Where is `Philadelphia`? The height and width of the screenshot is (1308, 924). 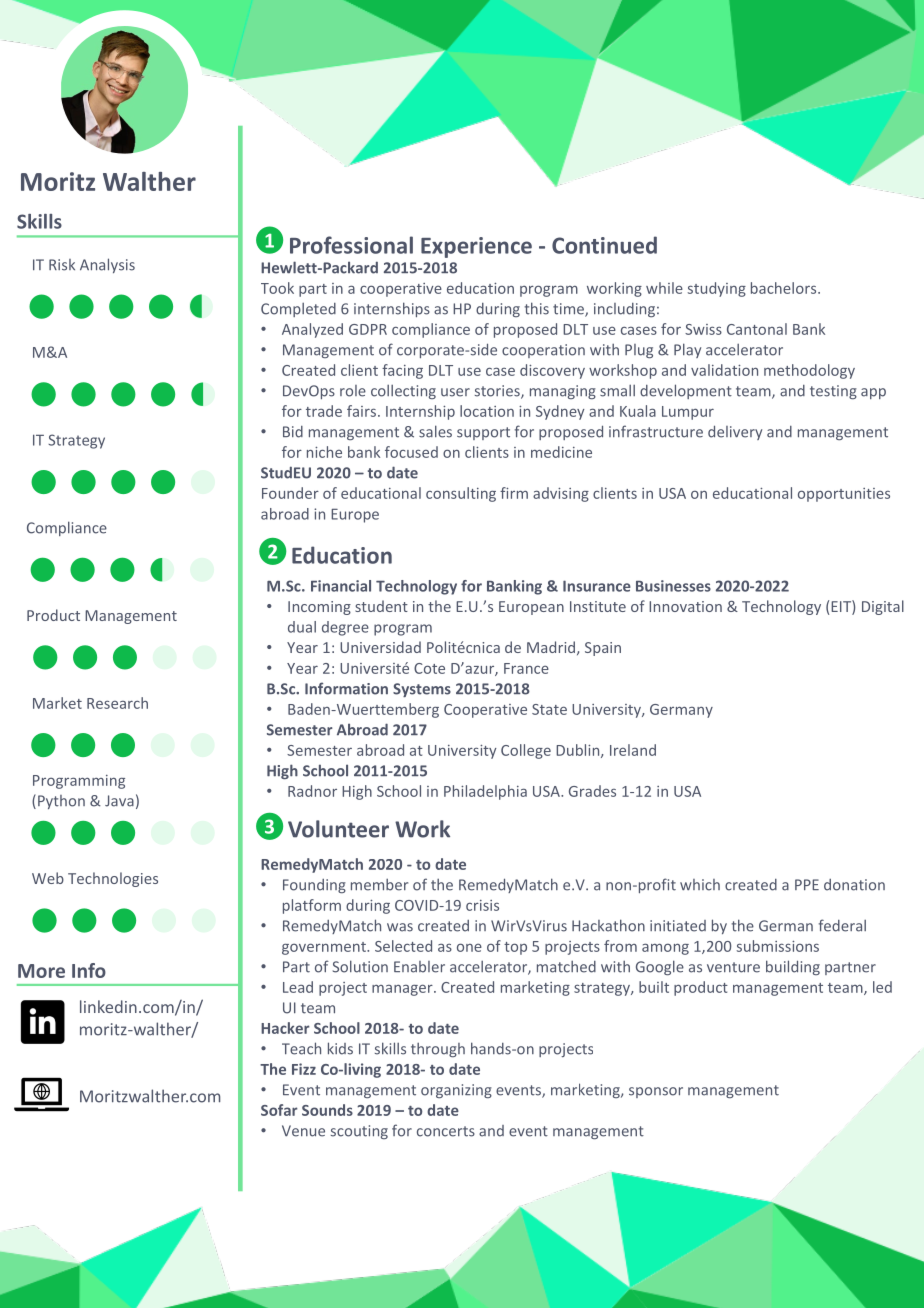 Philadelphia is located at coordinates (485, 792).
